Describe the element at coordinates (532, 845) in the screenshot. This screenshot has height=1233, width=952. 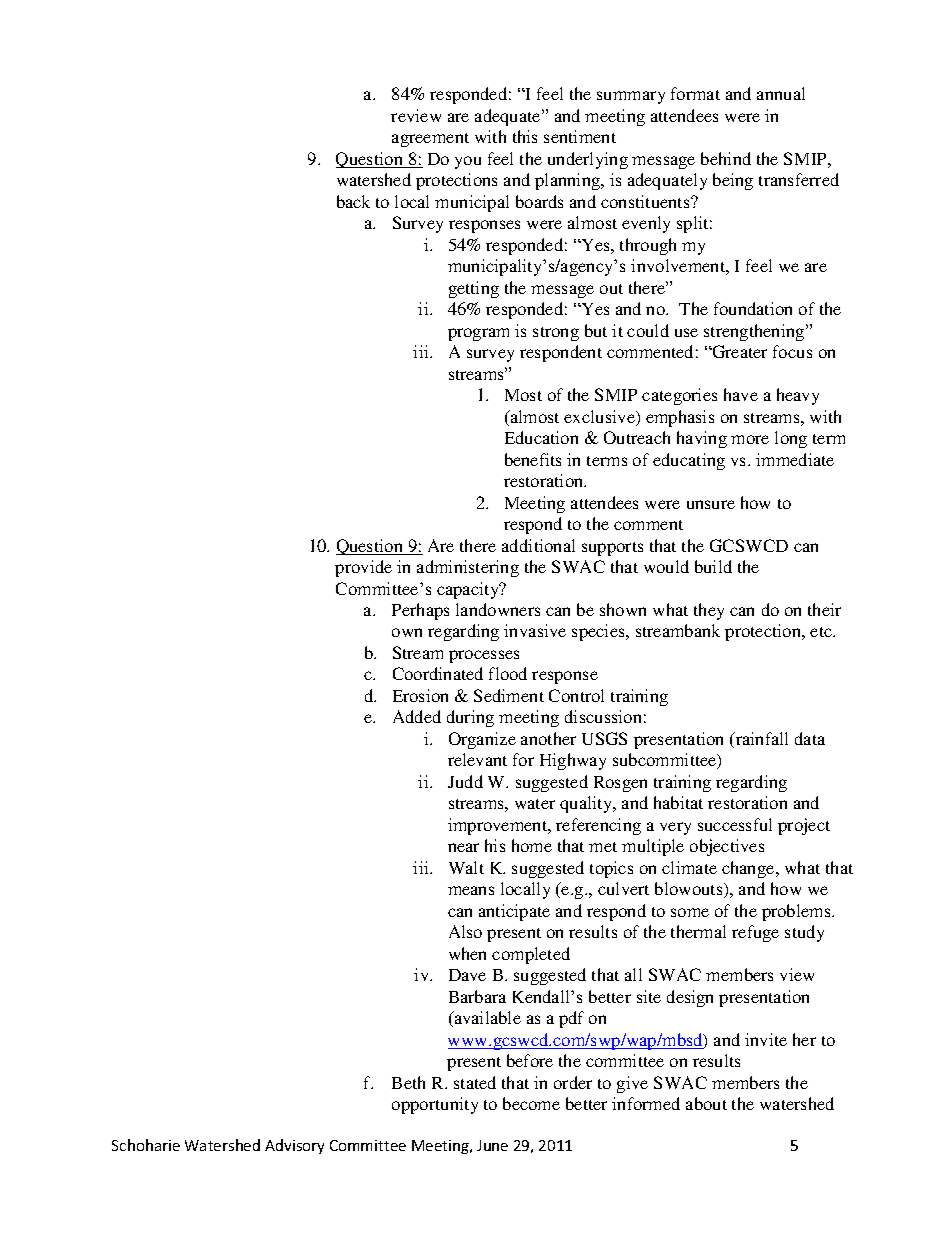
I see `home` at that location.
